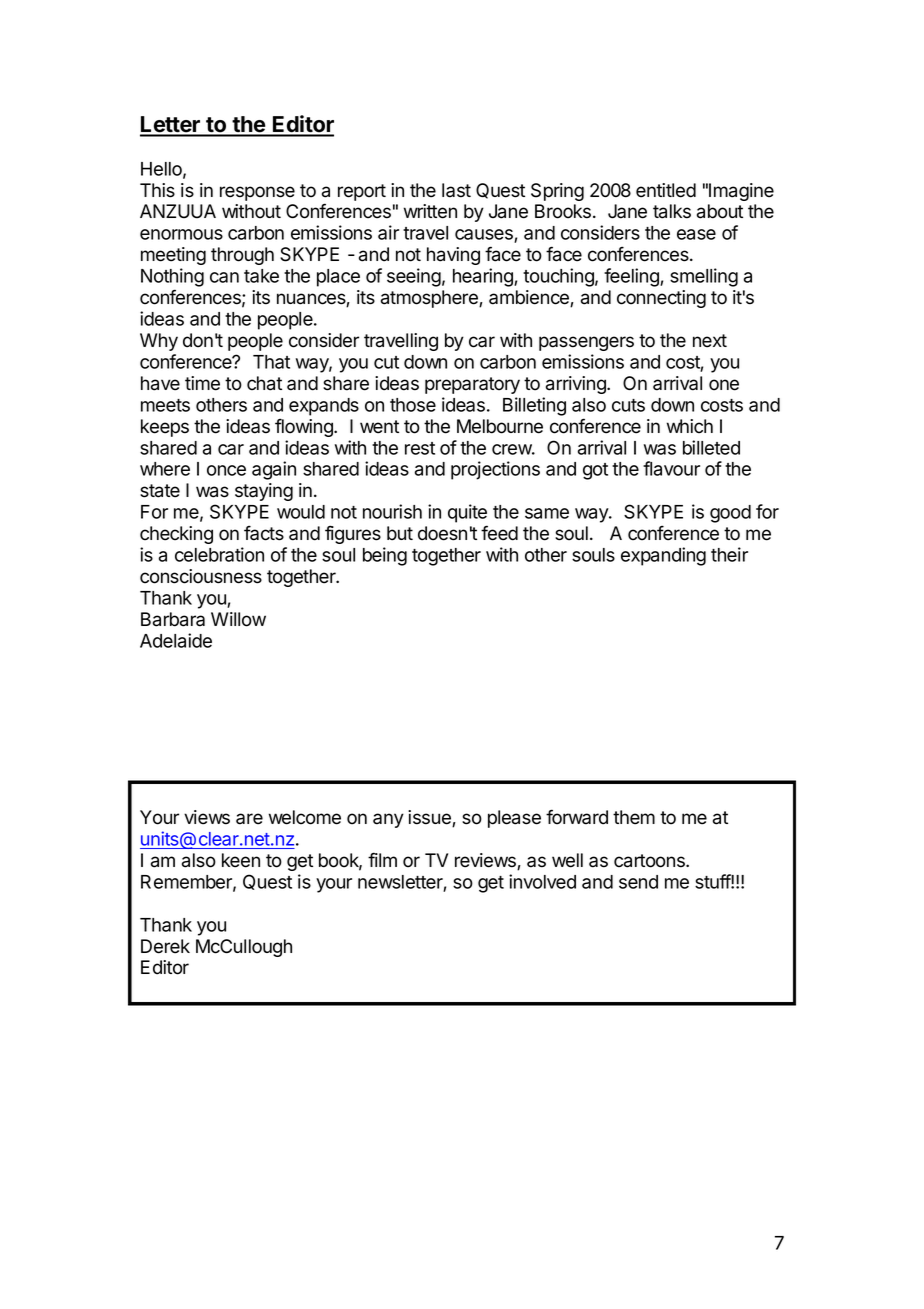 The image size is (924, 1309). Describe the element at coordinates (176, 640) in the screenshot. I see `Adelaide` at that location.
